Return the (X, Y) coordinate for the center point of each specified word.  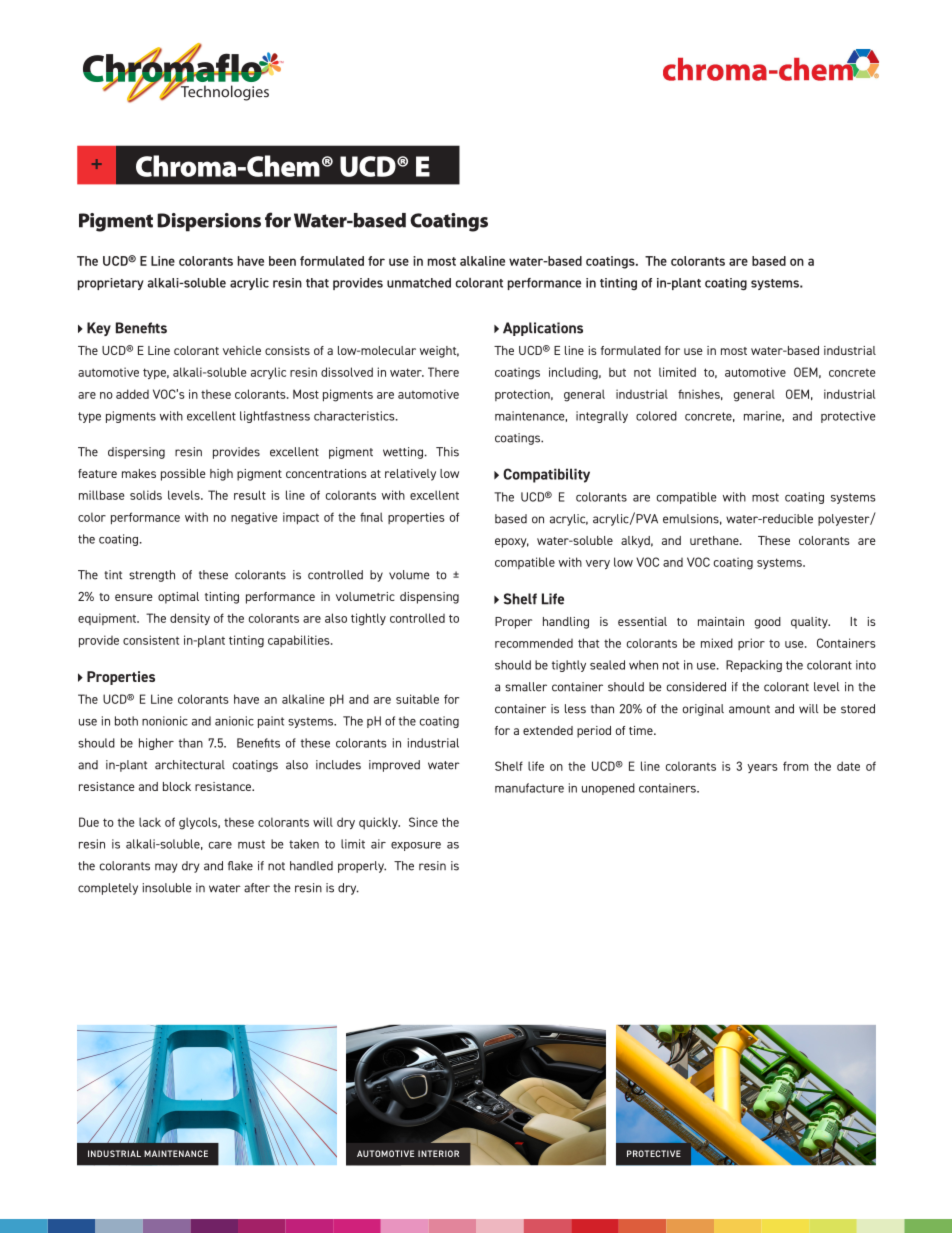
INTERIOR (438, 1153)
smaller (526, 687)
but (617, 372)
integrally (602, 417)
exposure (416, 846)
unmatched (419, 283)
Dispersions (209, 222)
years (762, 768)
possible (183, 475)
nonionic (165, 721)
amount (749, 709)
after (257, 888)
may (166, 868)
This (447, 452)
